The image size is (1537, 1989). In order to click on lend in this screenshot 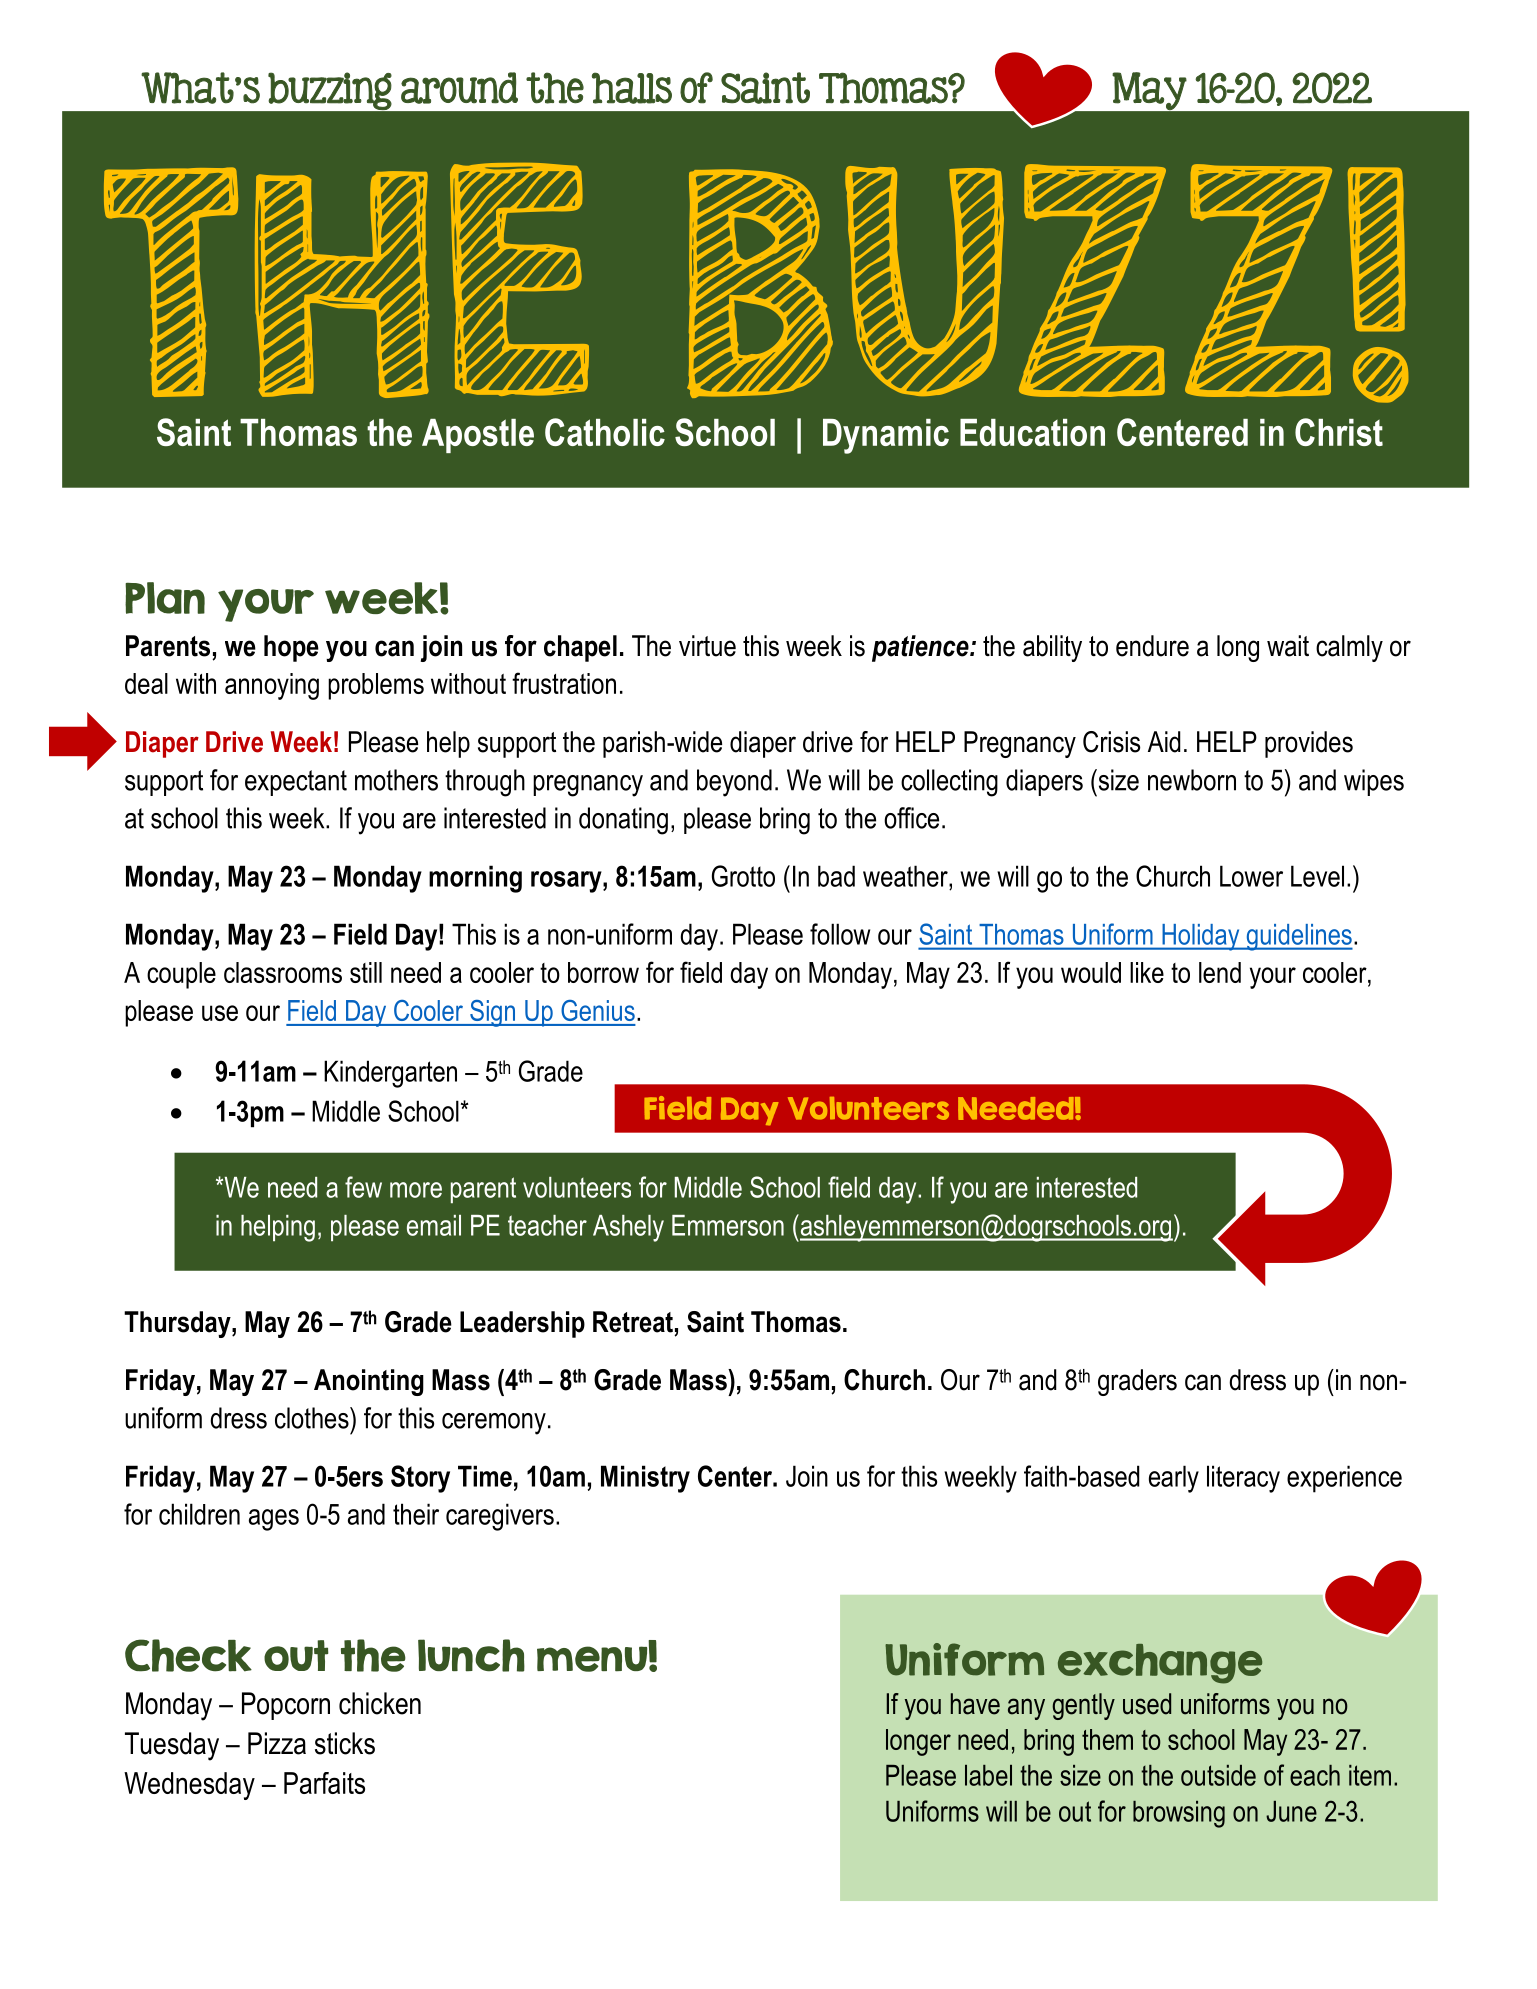, I will do `click(1220, 972)`.
